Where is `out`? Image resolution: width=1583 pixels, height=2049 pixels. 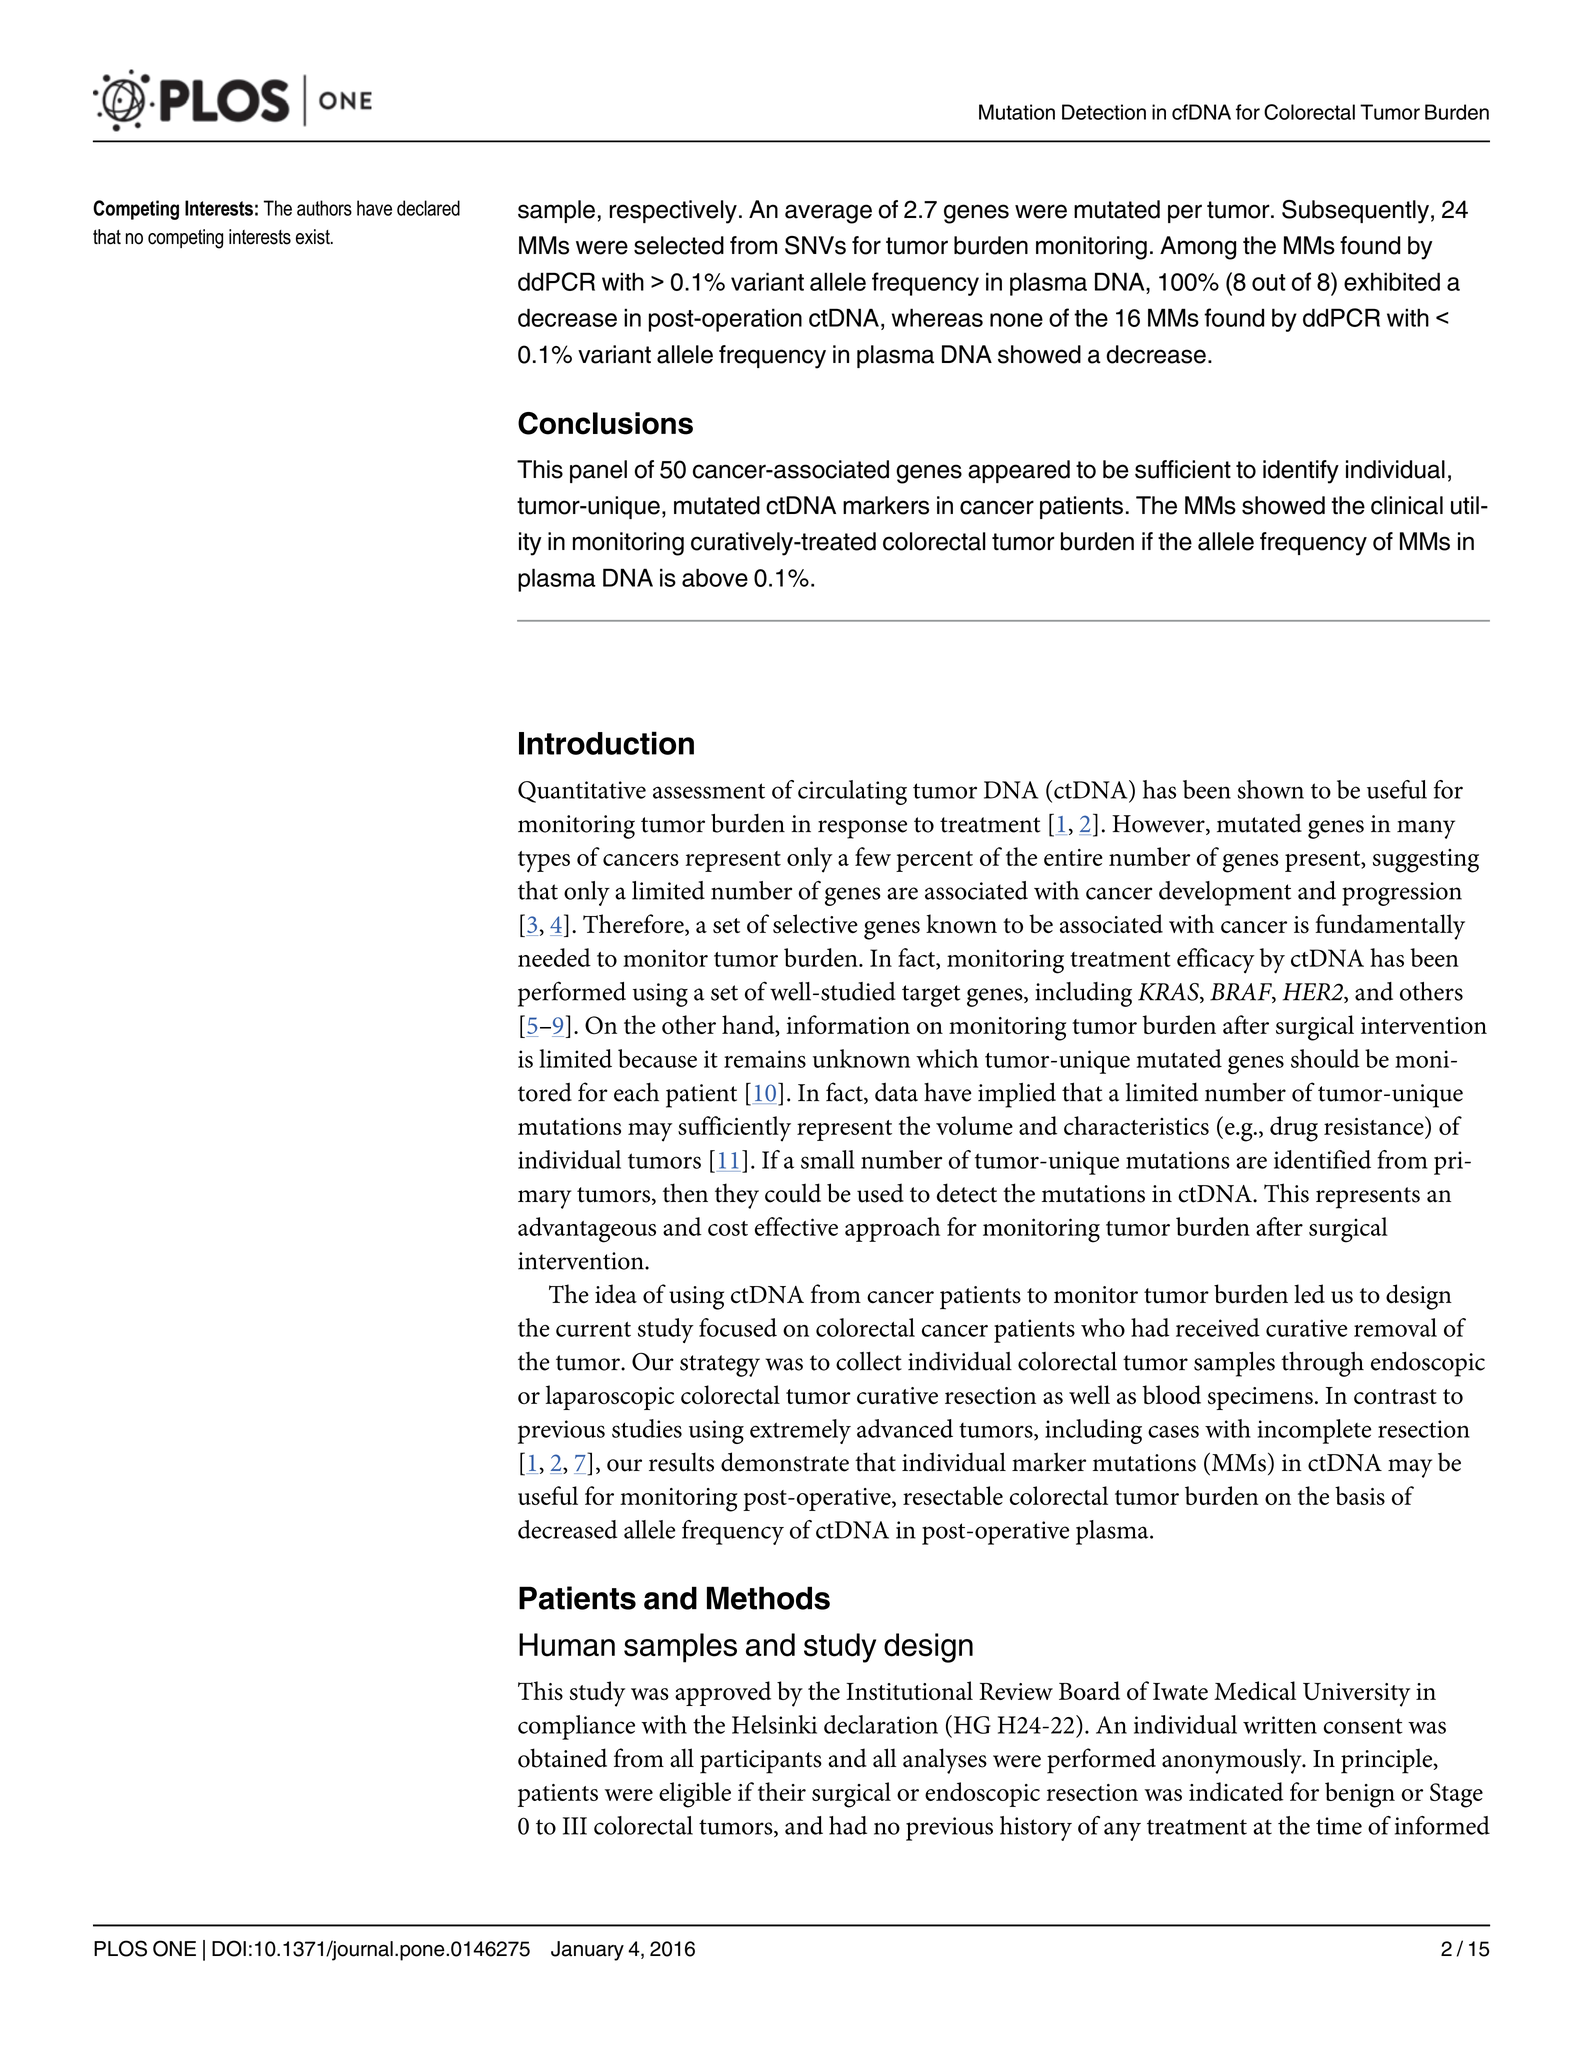 out is located at coordinates (1269, 282).
